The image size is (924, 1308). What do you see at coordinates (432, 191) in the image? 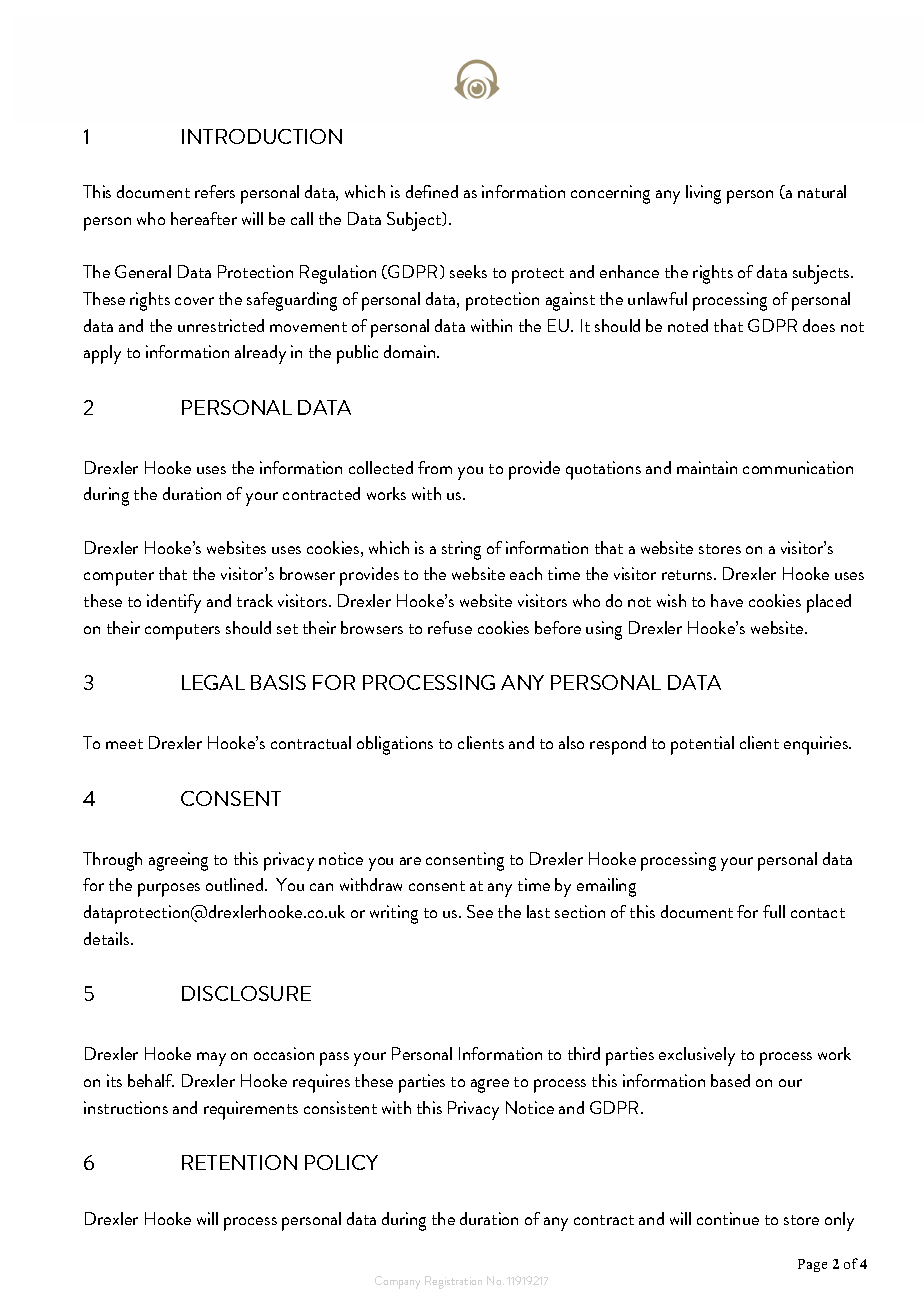
I see `defined` at bounding box center [432, 191].
